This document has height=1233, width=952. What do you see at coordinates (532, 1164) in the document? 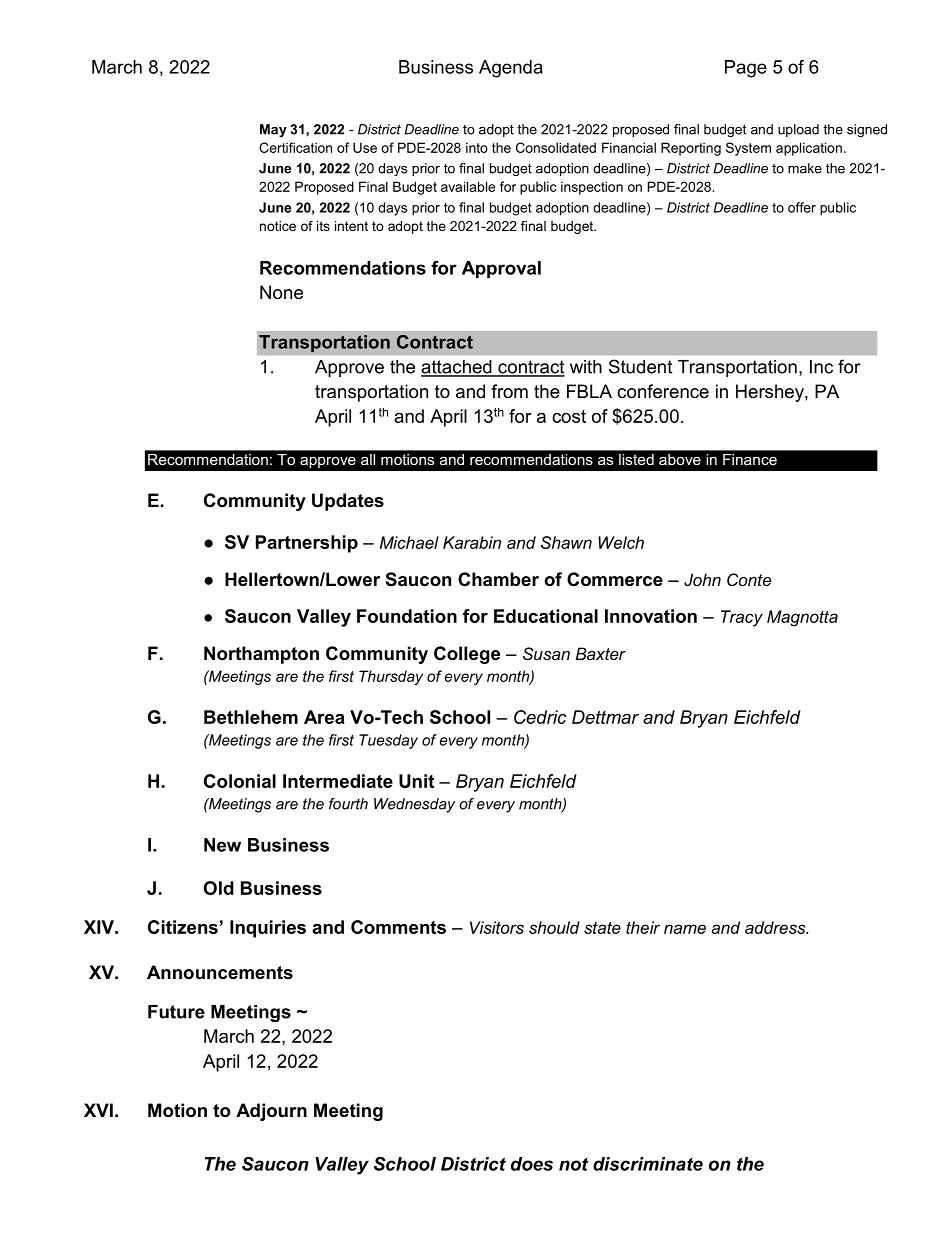
I see `does` at bounding box center [532, 1164].
